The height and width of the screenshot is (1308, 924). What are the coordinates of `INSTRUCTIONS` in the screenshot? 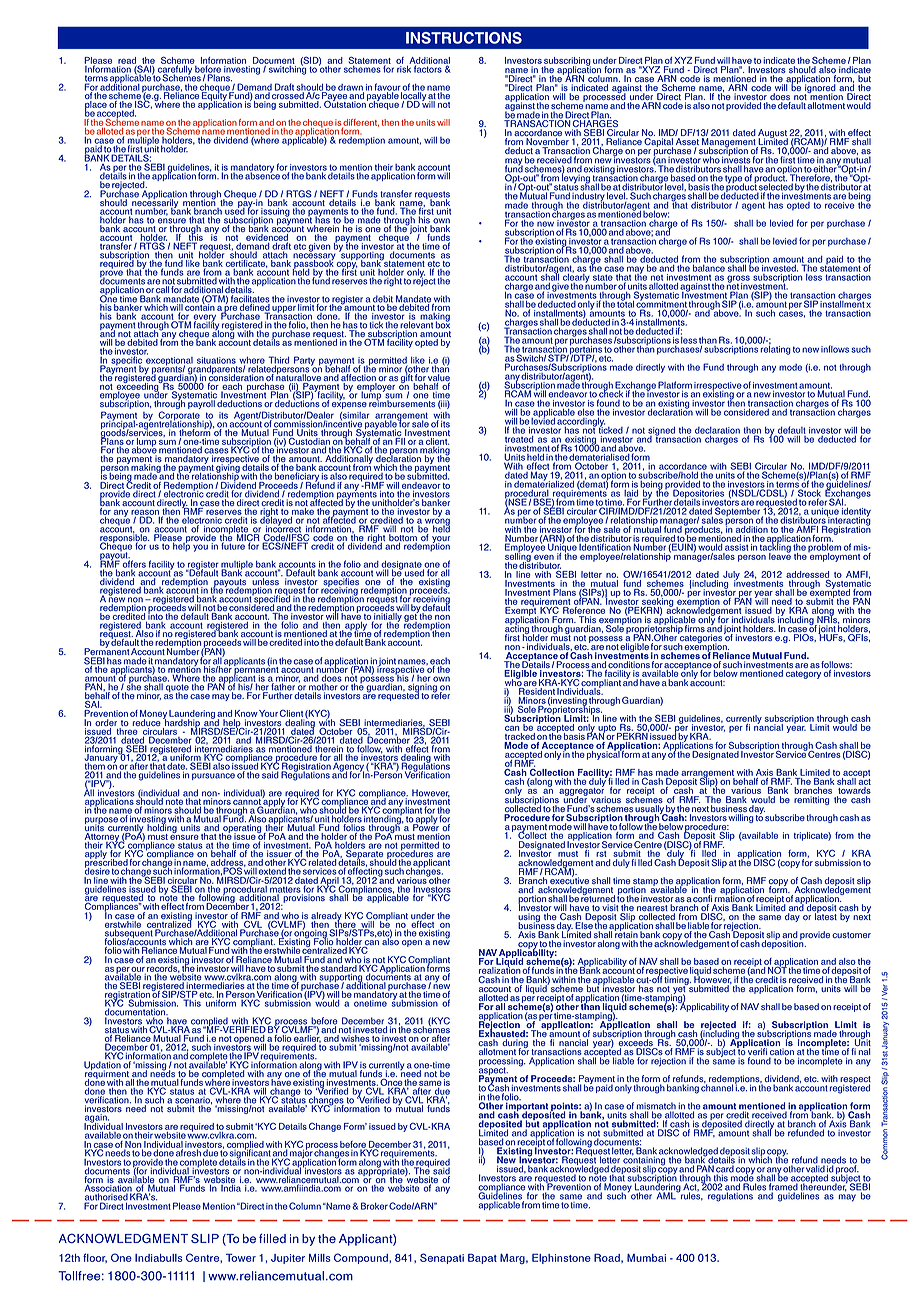 It's located at (464, 38).
